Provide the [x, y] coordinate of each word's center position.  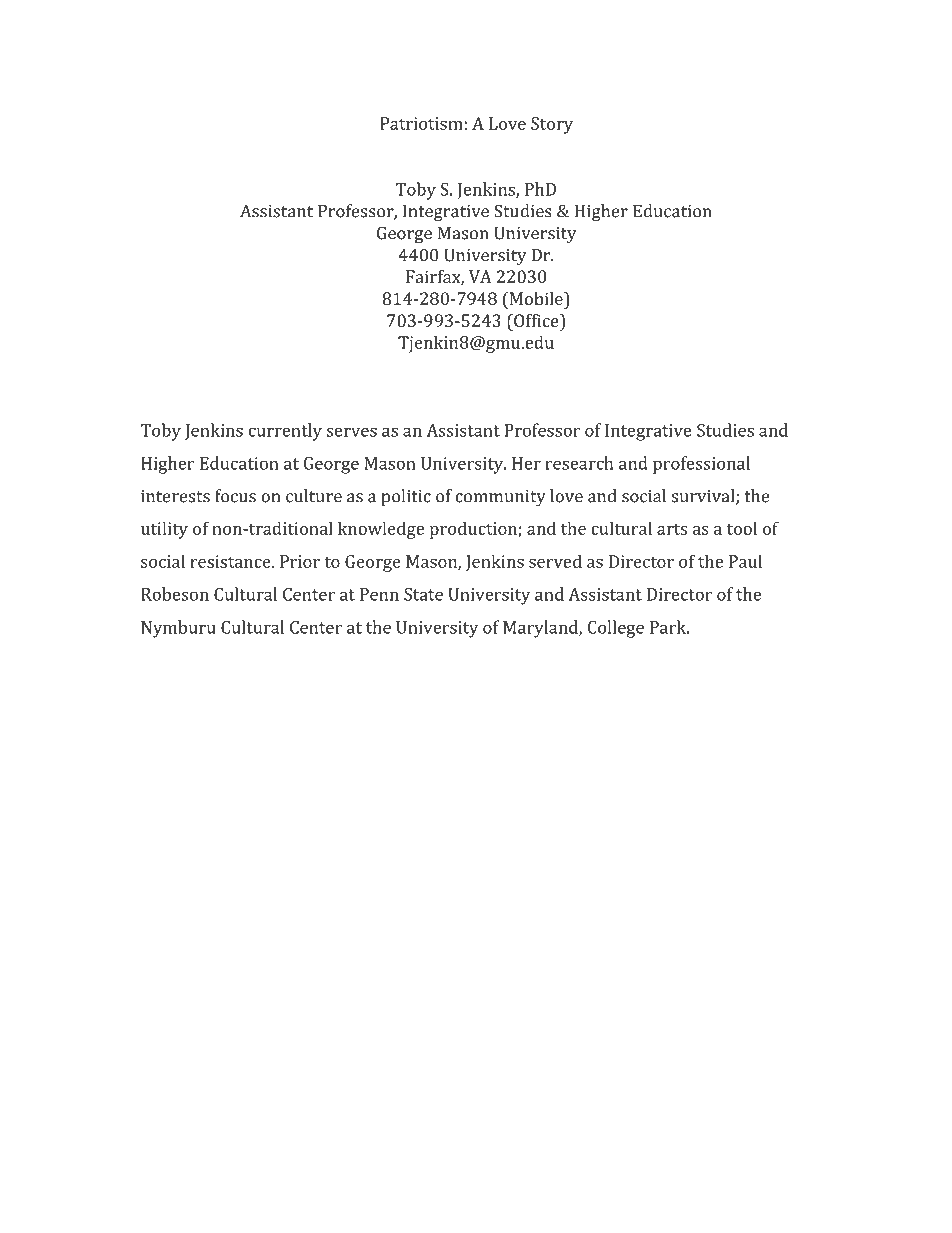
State [423, 594]
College [616, 629]
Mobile [536, 298]
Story [552, 125]
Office [536, 320]
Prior [300, 561]
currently [285, 432]
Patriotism [422, 123]
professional [701, 465]
